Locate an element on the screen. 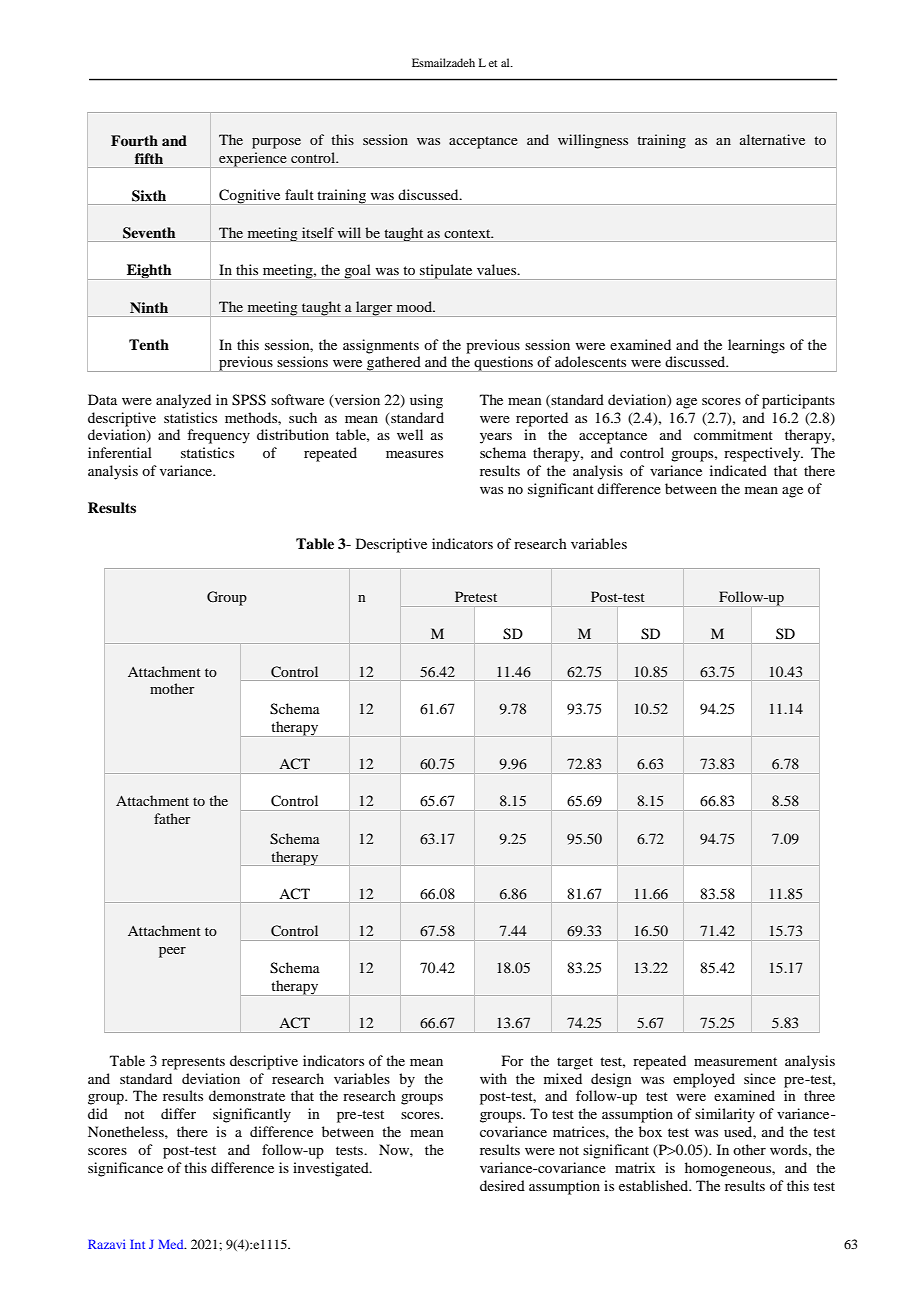 Image resolution: width=924 pixels, height=1308 pixels. measures is located at coordinates (414, 454).
